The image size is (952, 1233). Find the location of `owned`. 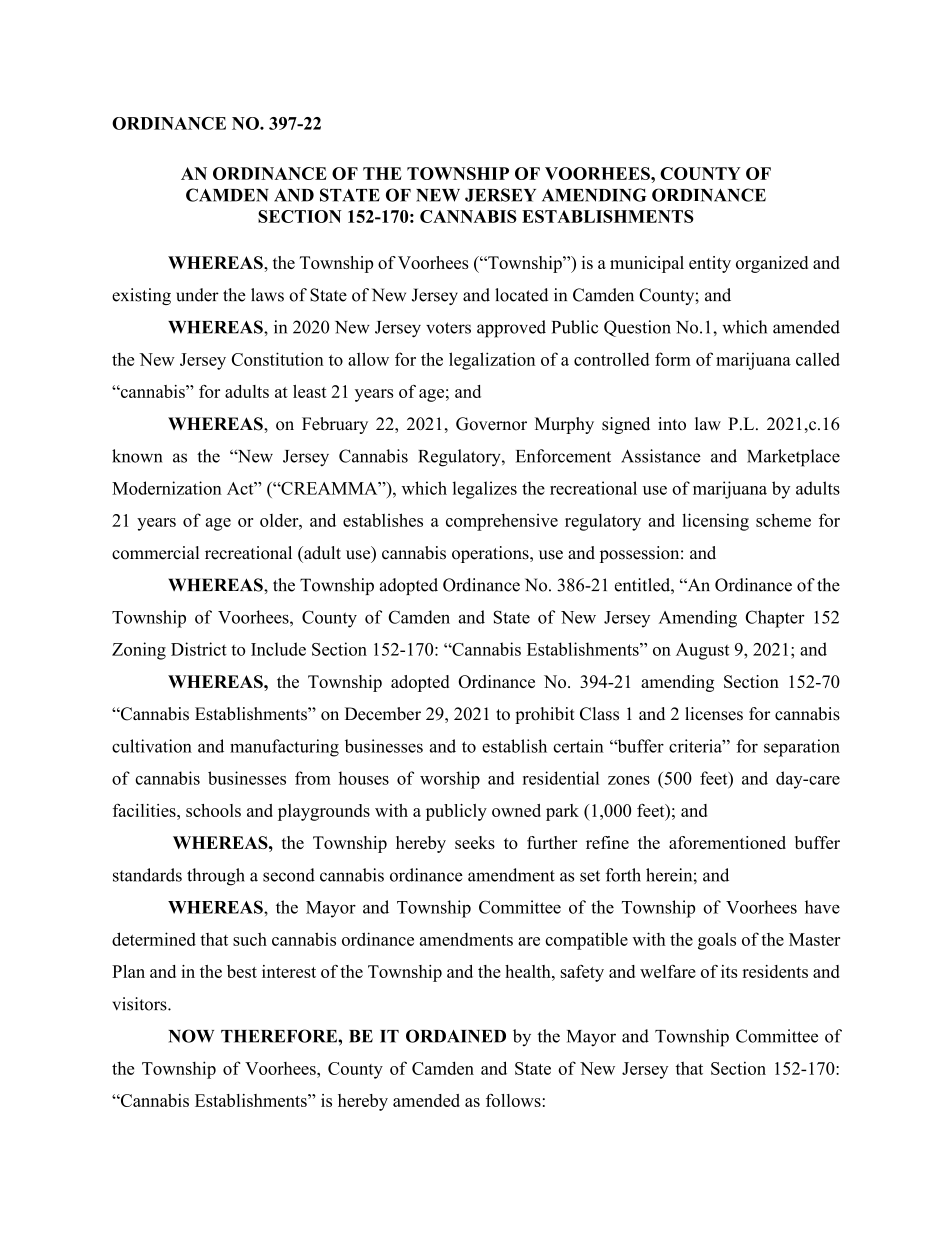

owned is located at coordinates (516, 810).
